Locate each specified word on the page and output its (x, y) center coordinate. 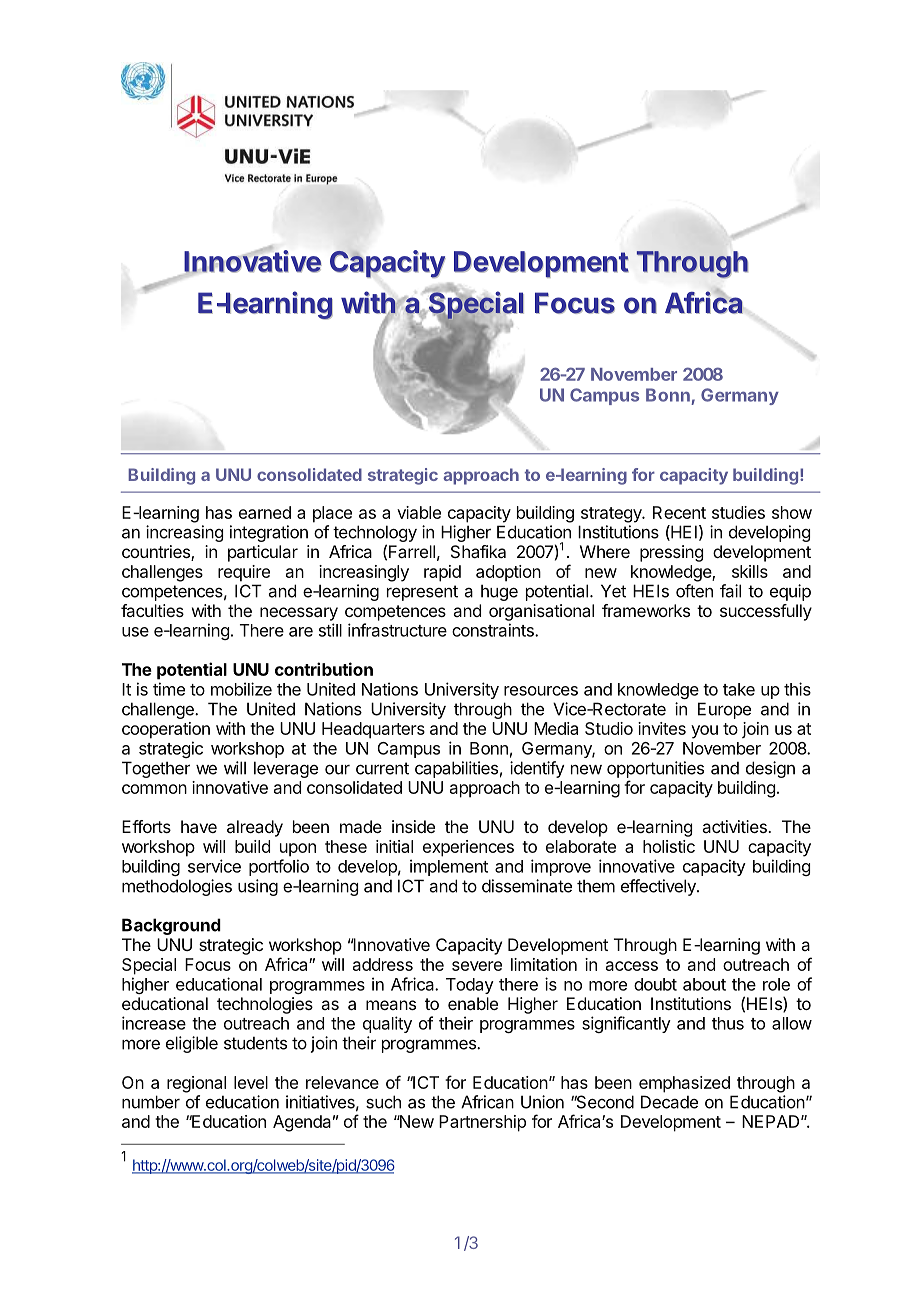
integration (269, 533)
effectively (659, 887)
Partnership (482, 1123)
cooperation (166, 730)
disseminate (527, 886)
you (704, 732)
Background (171, 926)
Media (556, 728)
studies (738, 512)
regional (196, 1084)
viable (419, 512)
